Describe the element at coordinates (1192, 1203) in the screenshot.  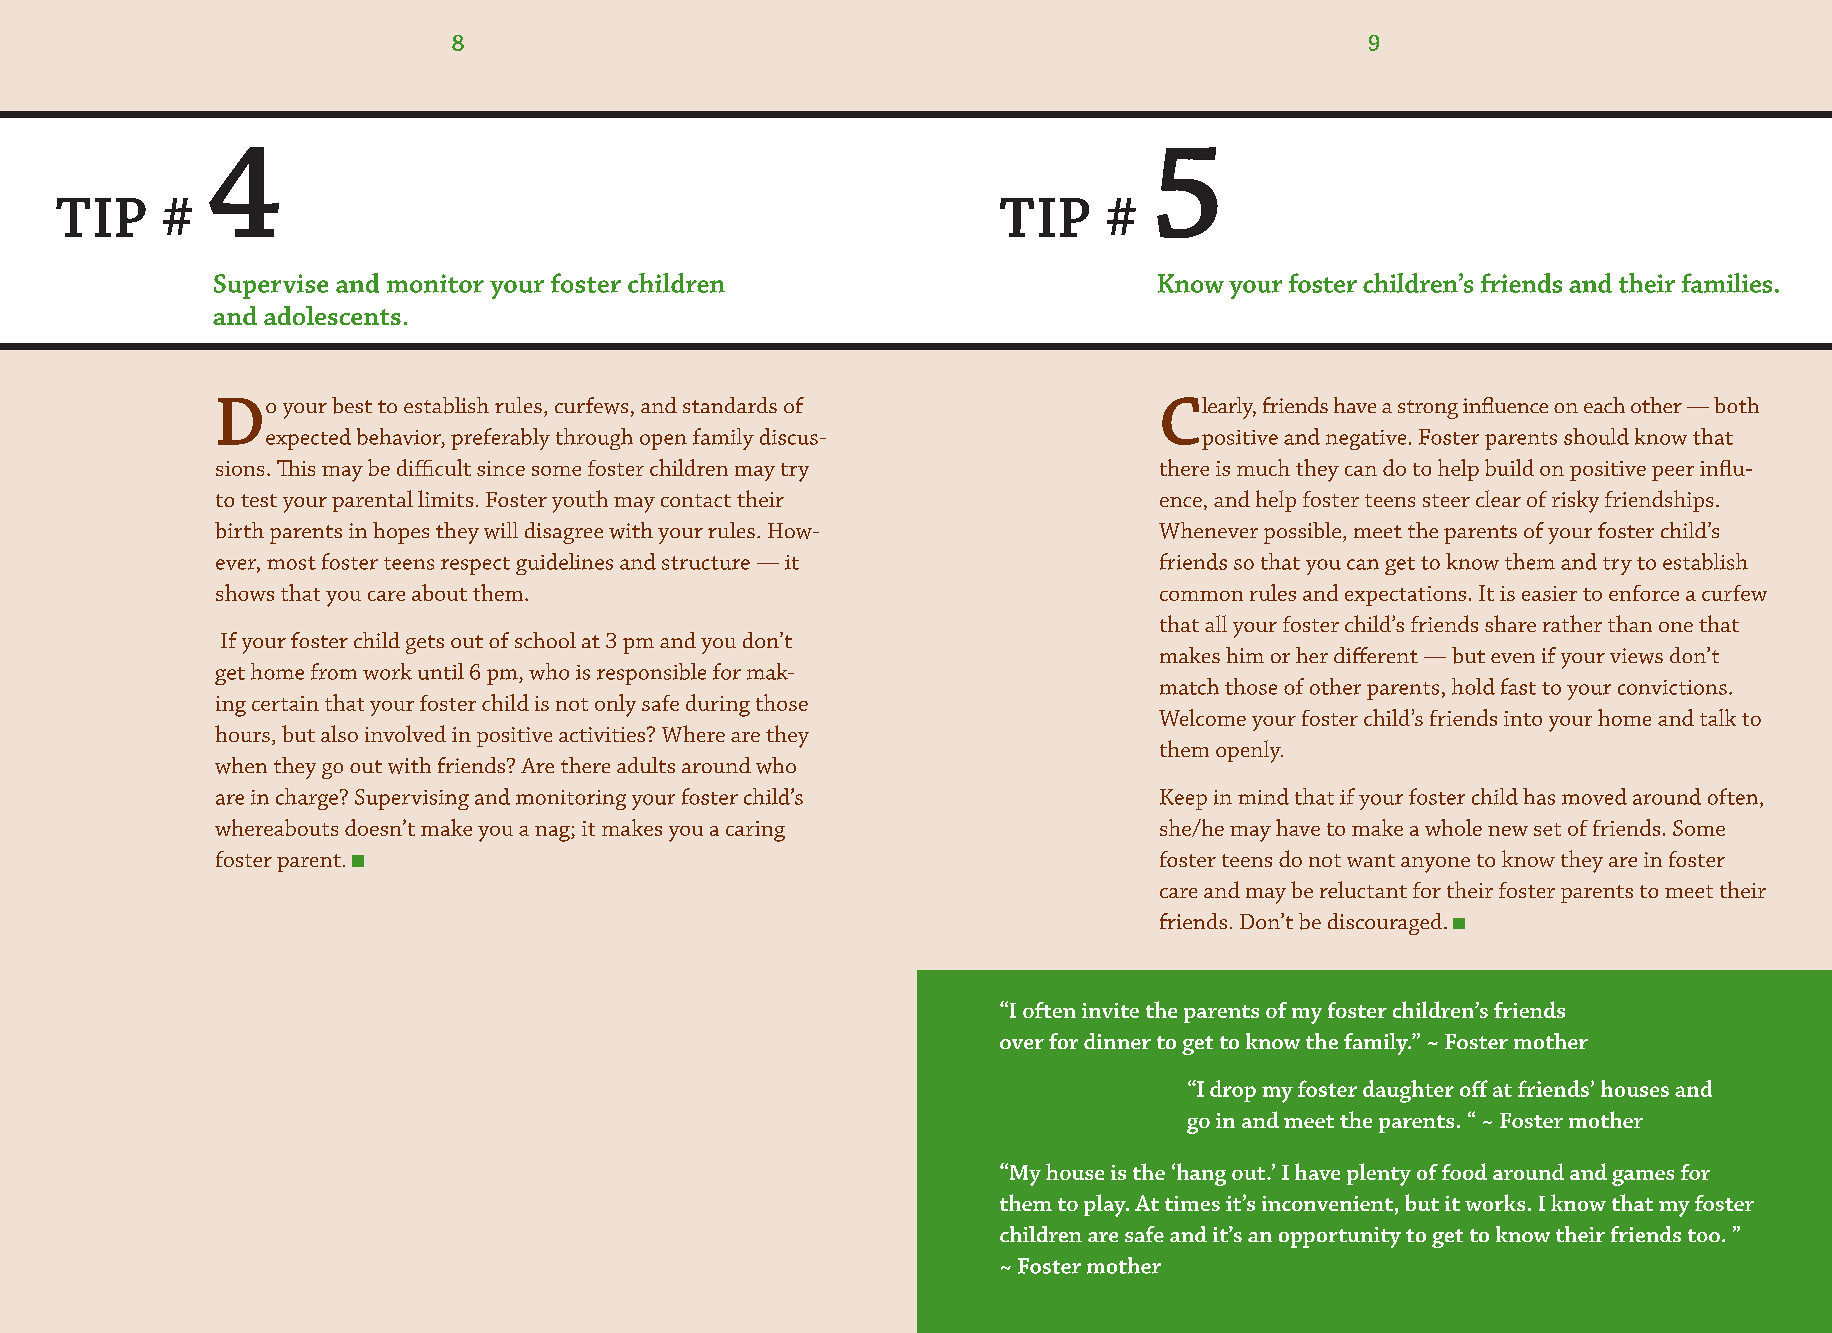
I see `times` at that location.
